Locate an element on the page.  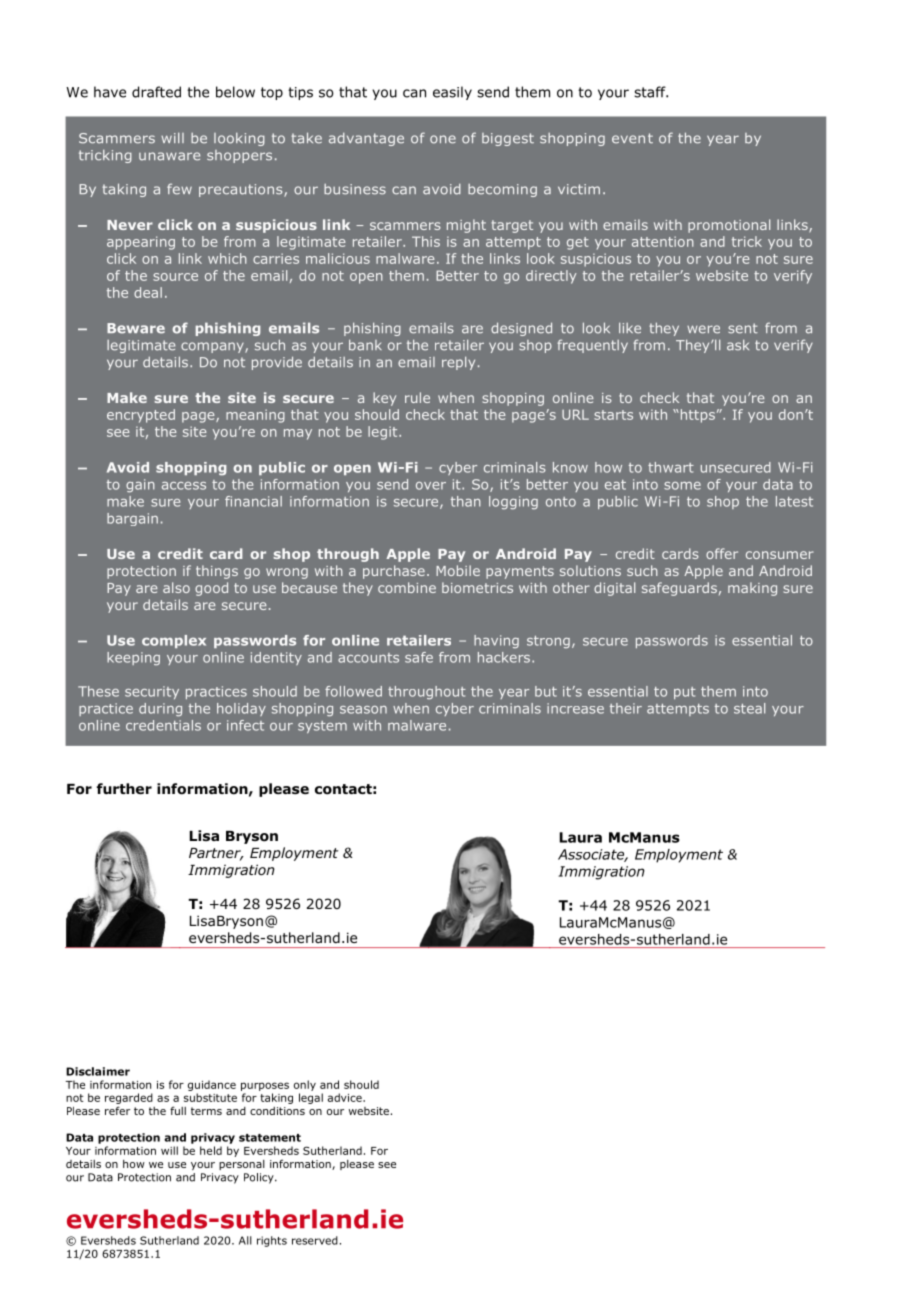
complex is located at coordinates (174, 641).
